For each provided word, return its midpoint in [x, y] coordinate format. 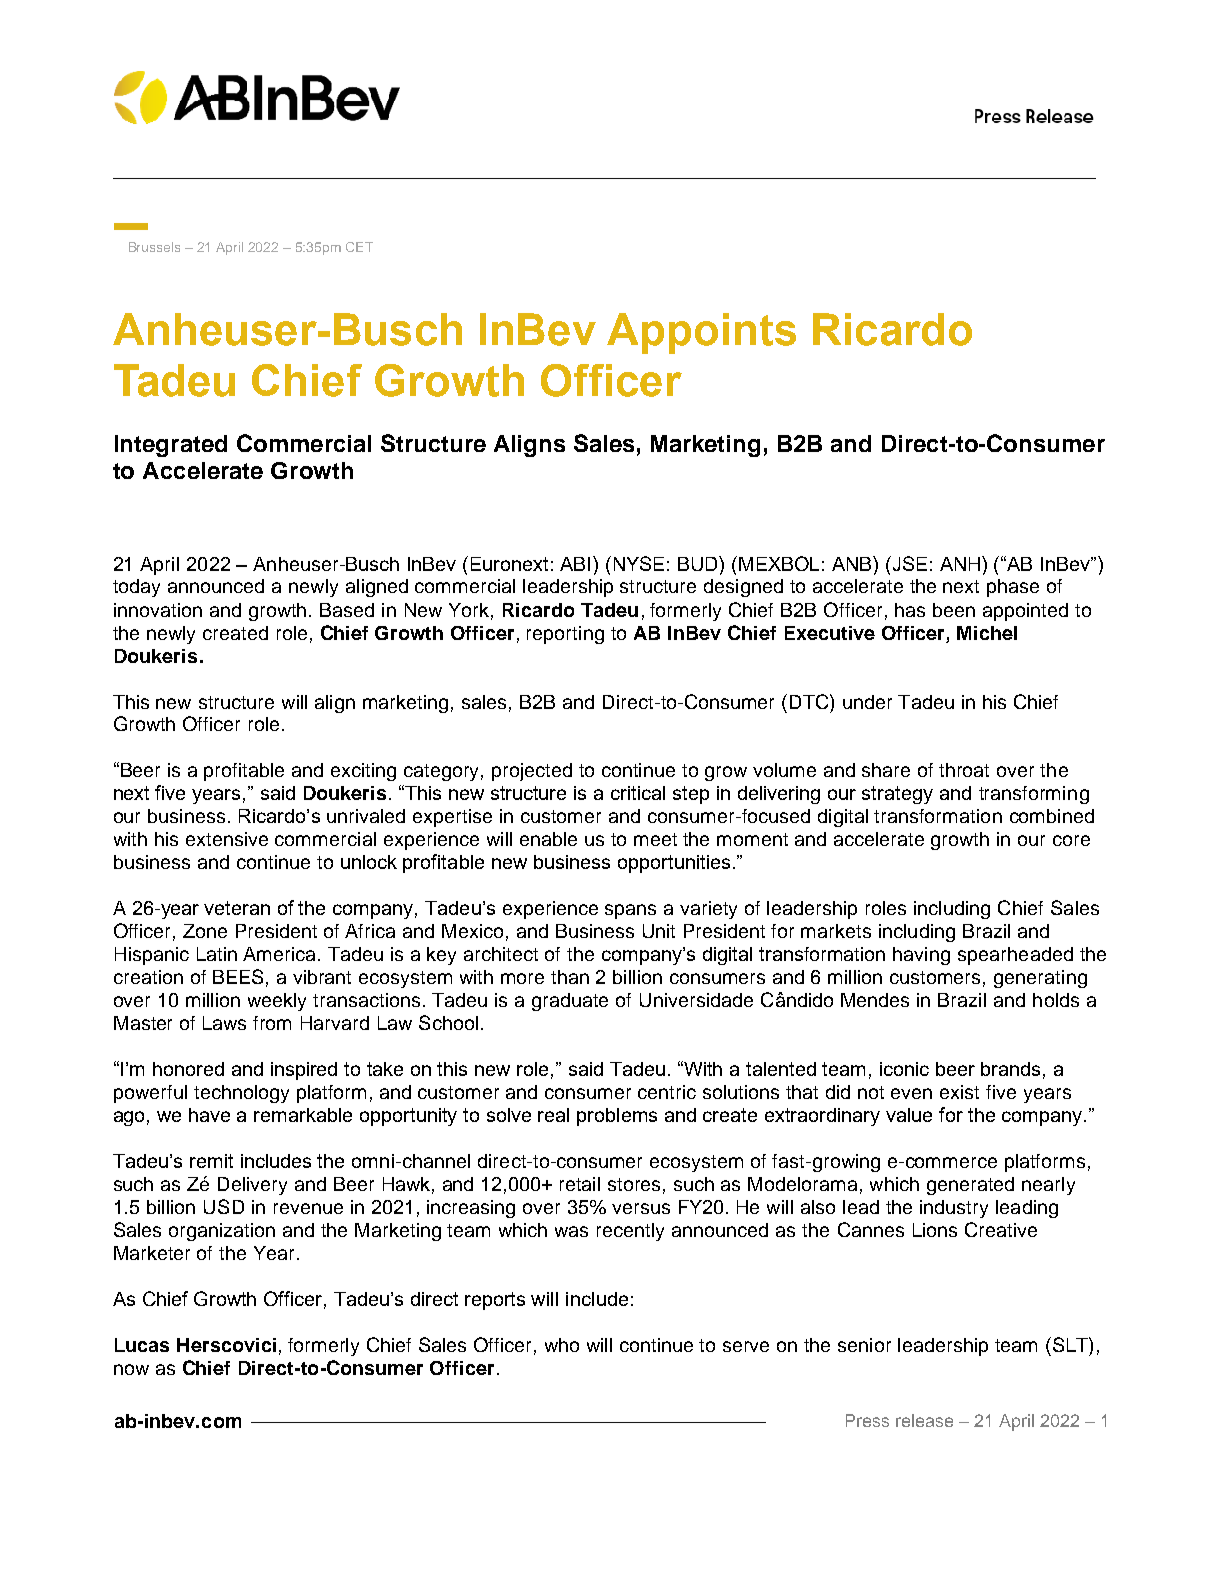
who [562, 1345]
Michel [987, 633]
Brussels [154, 247]
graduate [570, 1002]
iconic [904, 1069]
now [131, 1369]
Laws [224, 1023]
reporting [565, 635]
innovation [158, 610]
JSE [908, 563]
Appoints [701, 333]
